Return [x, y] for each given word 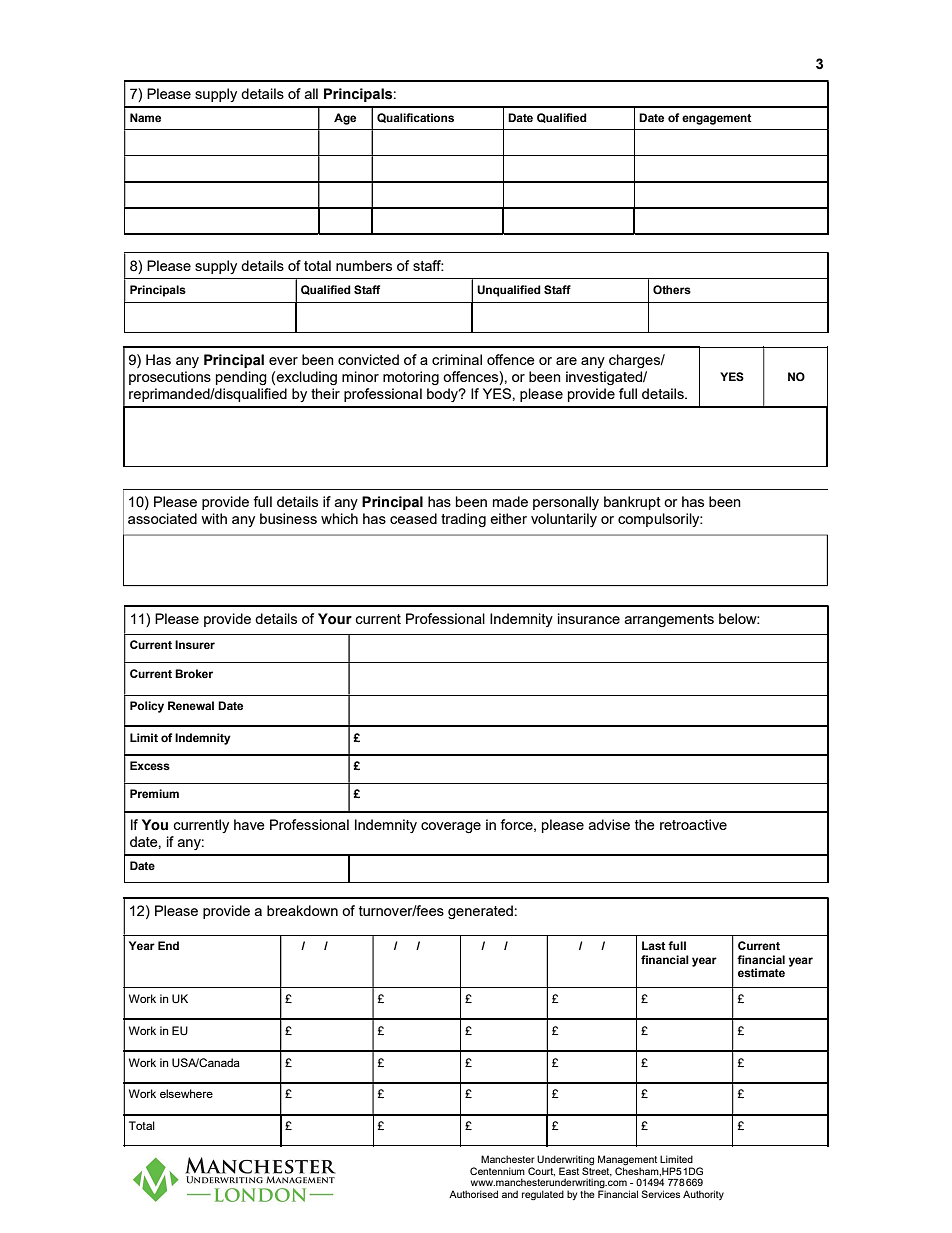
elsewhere [186, 1093]
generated [480, 912]
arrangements [669, 620]
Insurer [195, 644]
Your [335, 619]
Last [653, 945]
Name [145, 117]
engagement [716, 119]
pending [241, 378]
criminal [457, 359]
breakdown [302, 910]
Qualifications [415, 118]
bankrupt [632, 503]
